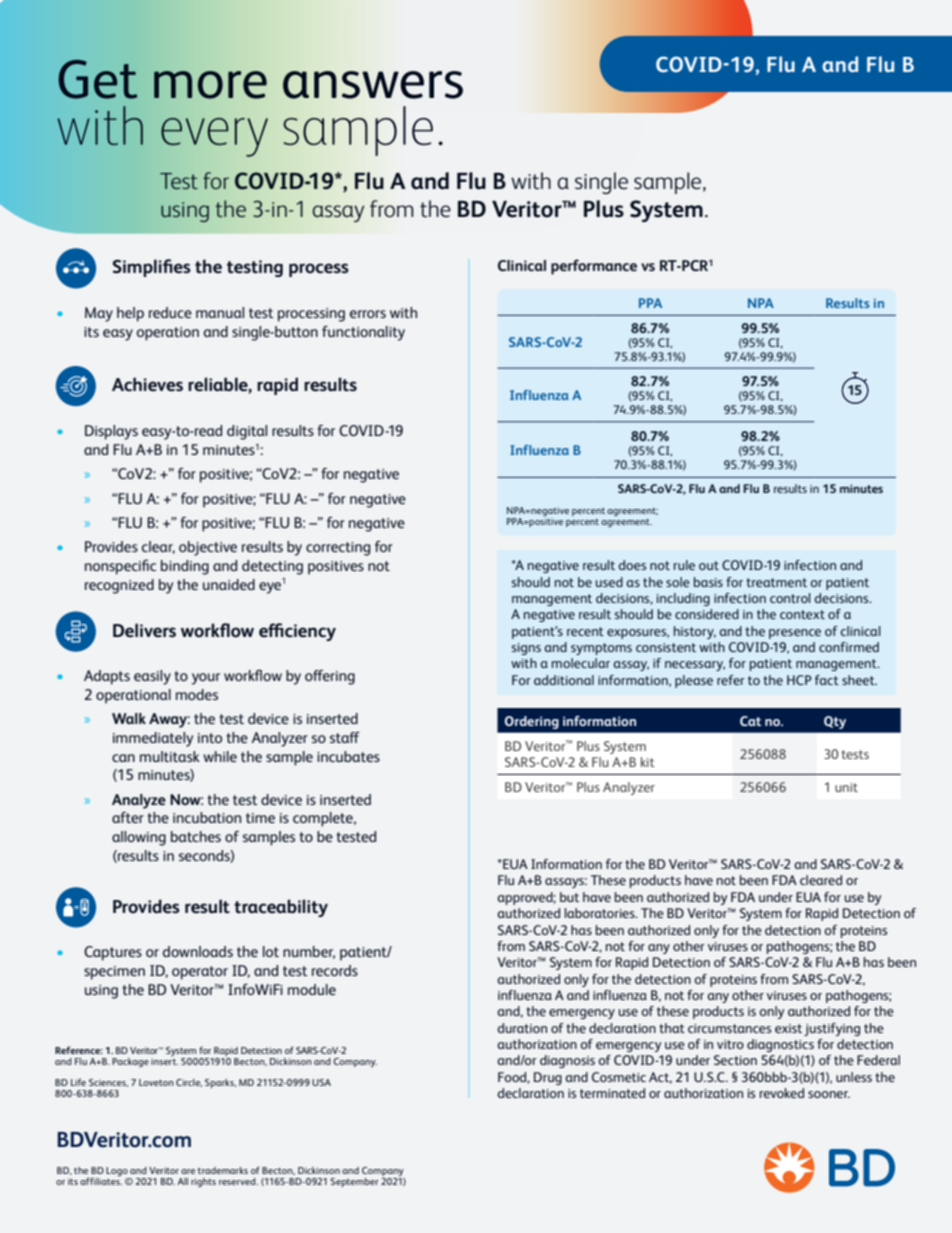  What do you see at coordinates (203, 1183) in the screenshot?
I see `rights` at bounding box center [203, 1183].
